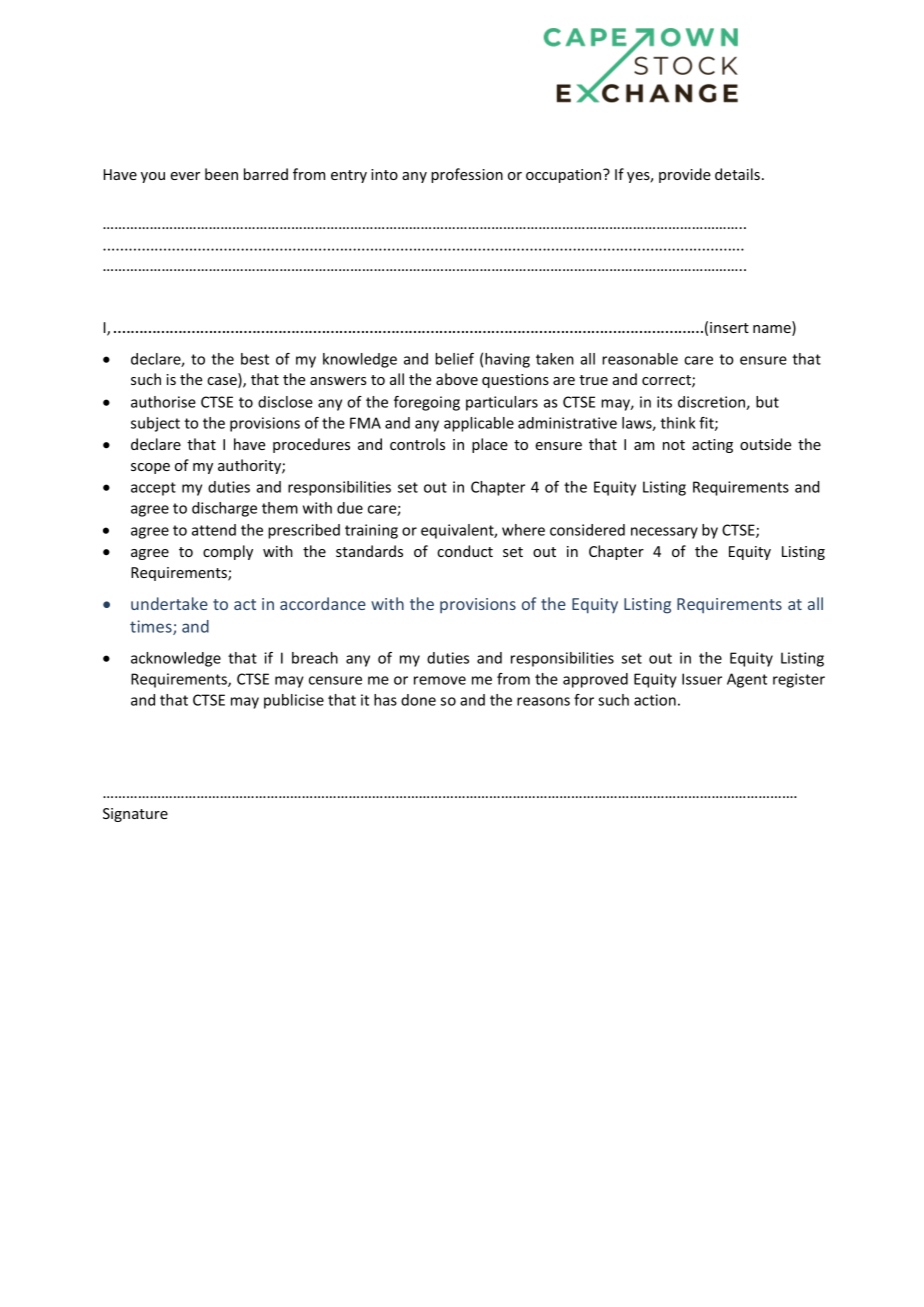  I want to click on conduct, so click(465, 551).
